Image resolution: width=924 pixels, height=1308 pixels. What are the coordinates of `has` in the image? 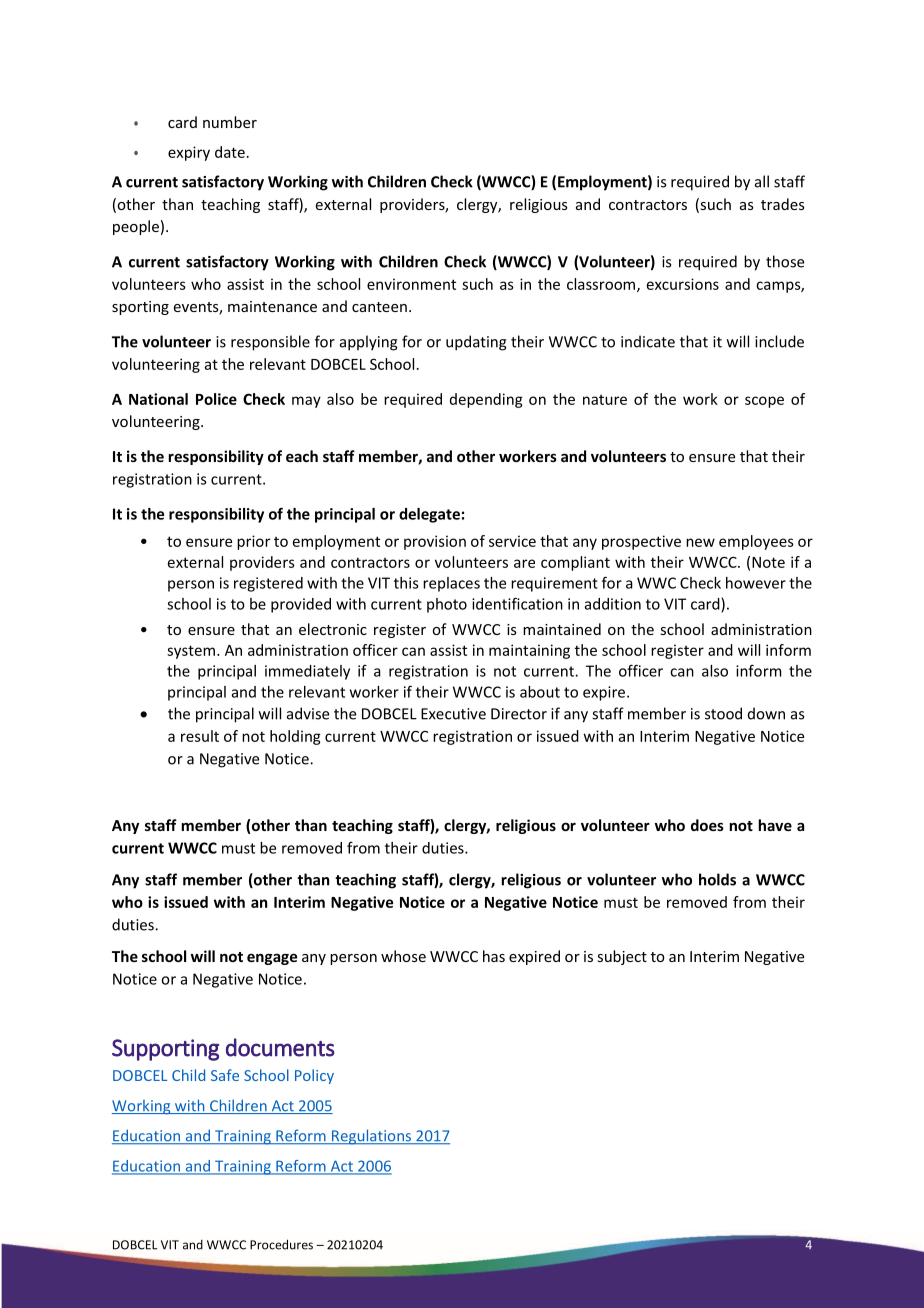 It's located at (494, 956).
